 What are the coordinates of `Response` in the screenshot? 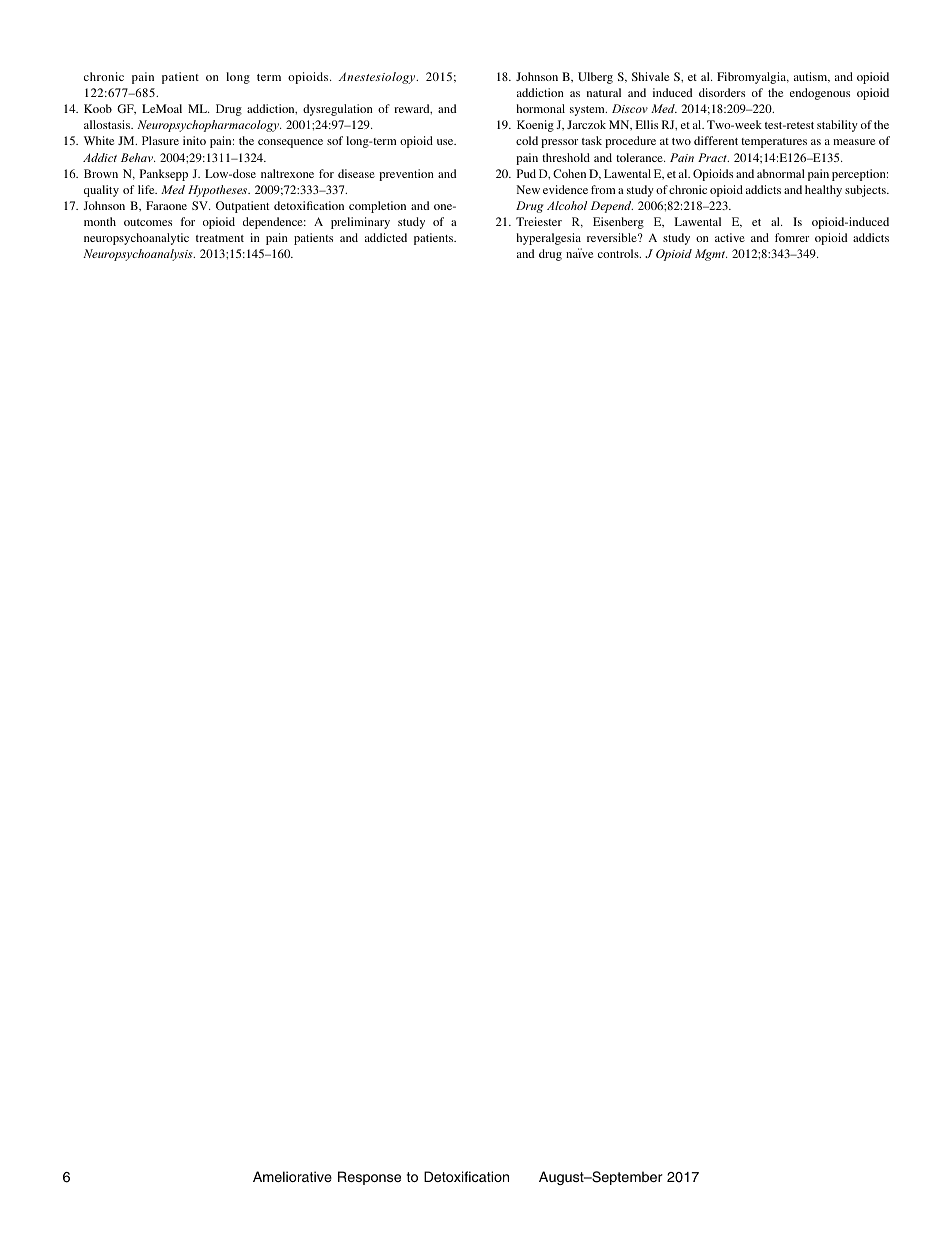 It's located at (369, 1178).
